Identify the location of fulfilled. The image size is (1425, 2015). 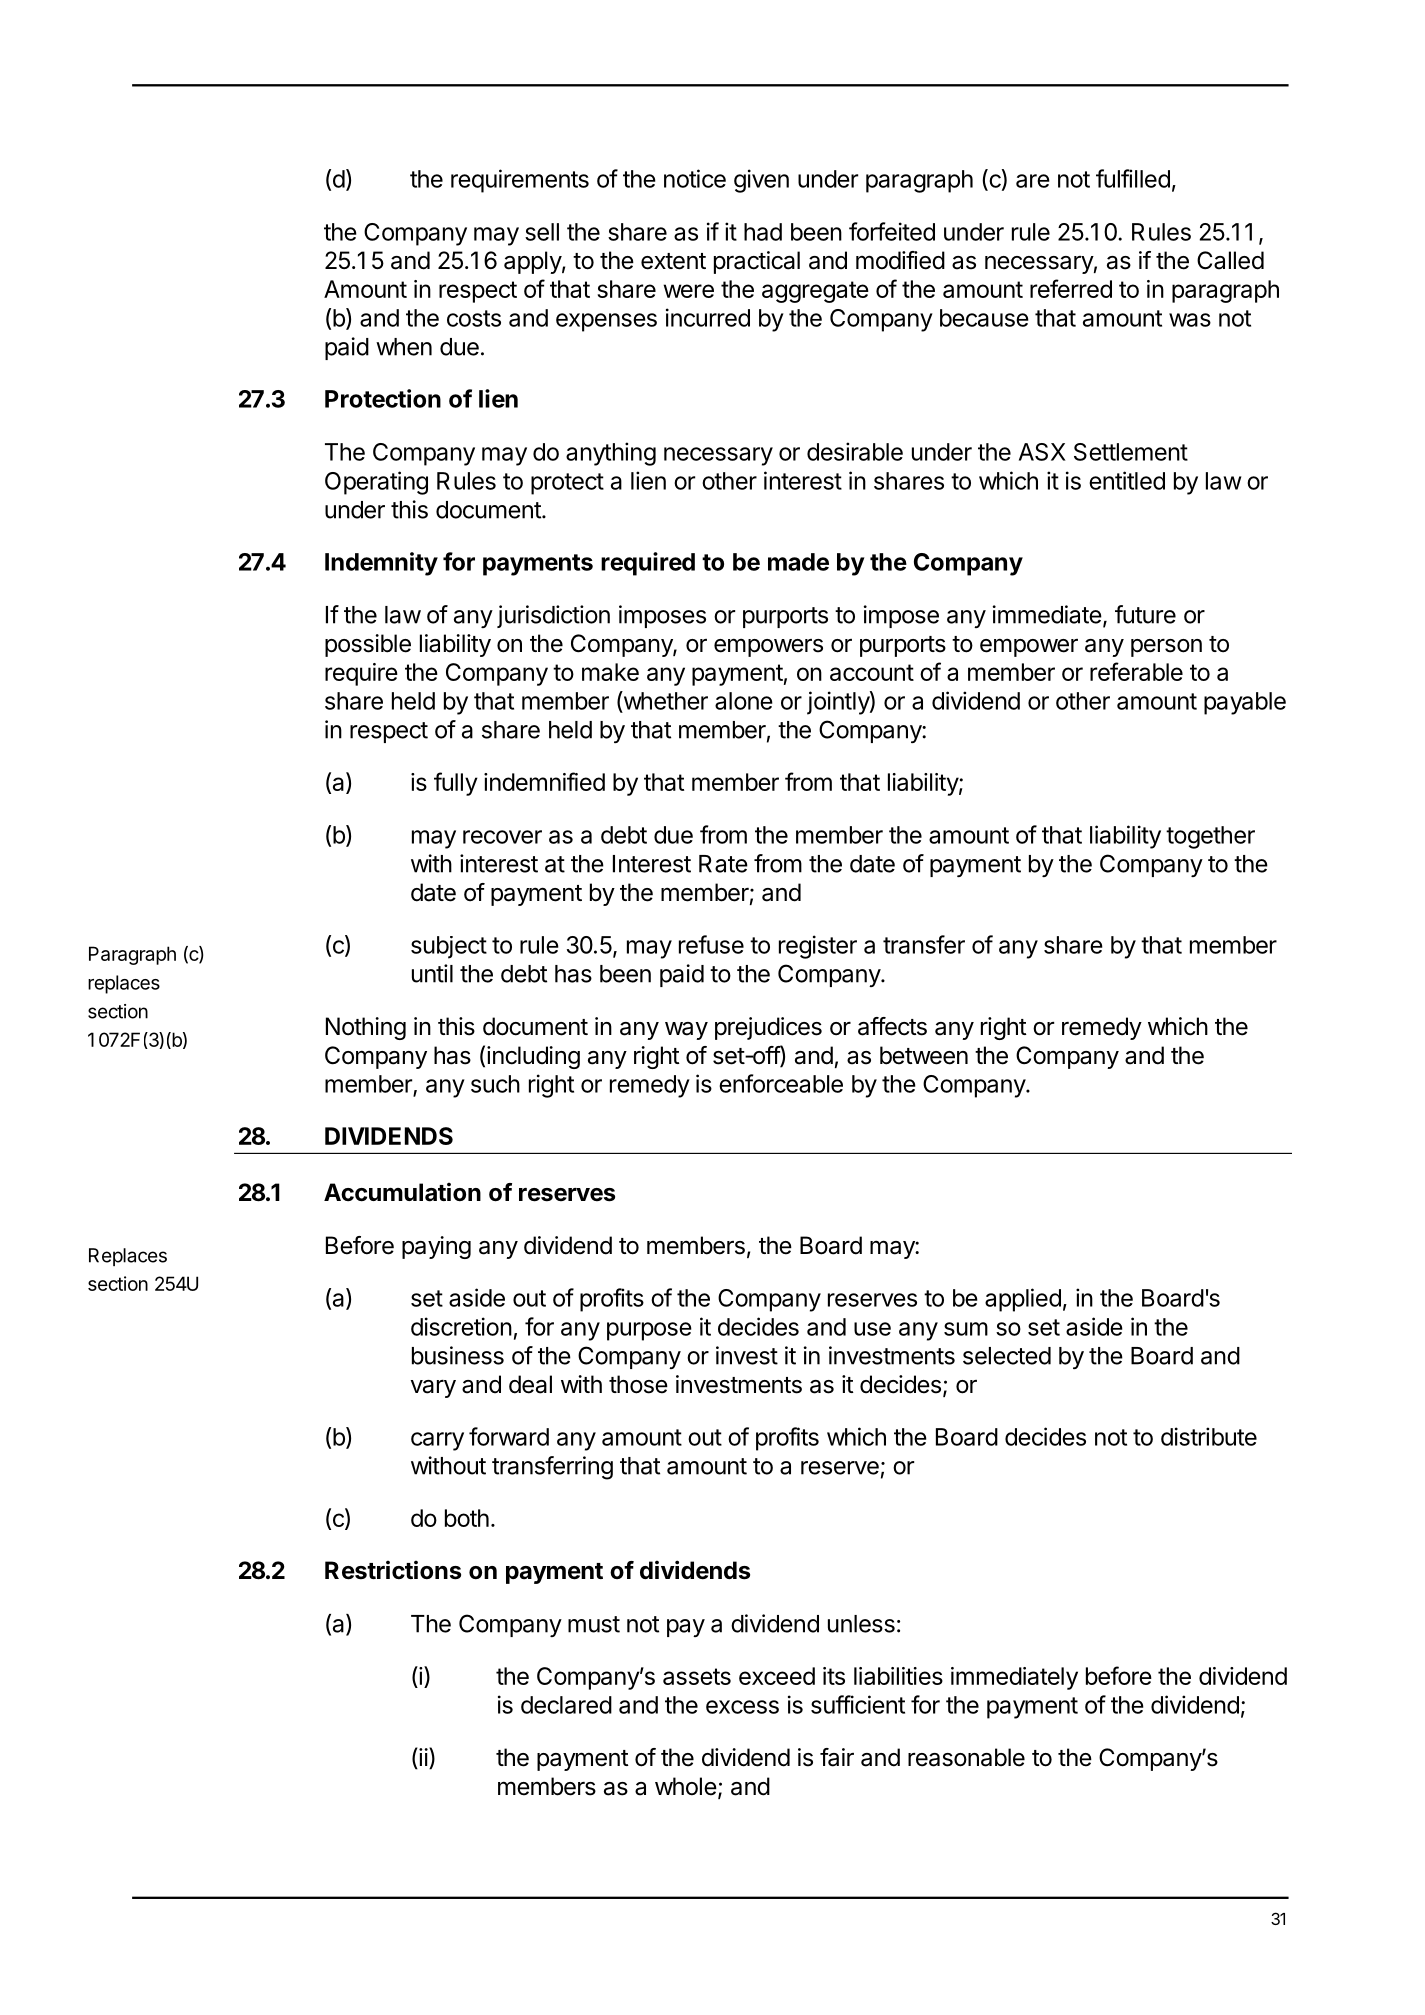
(1133, 178).
